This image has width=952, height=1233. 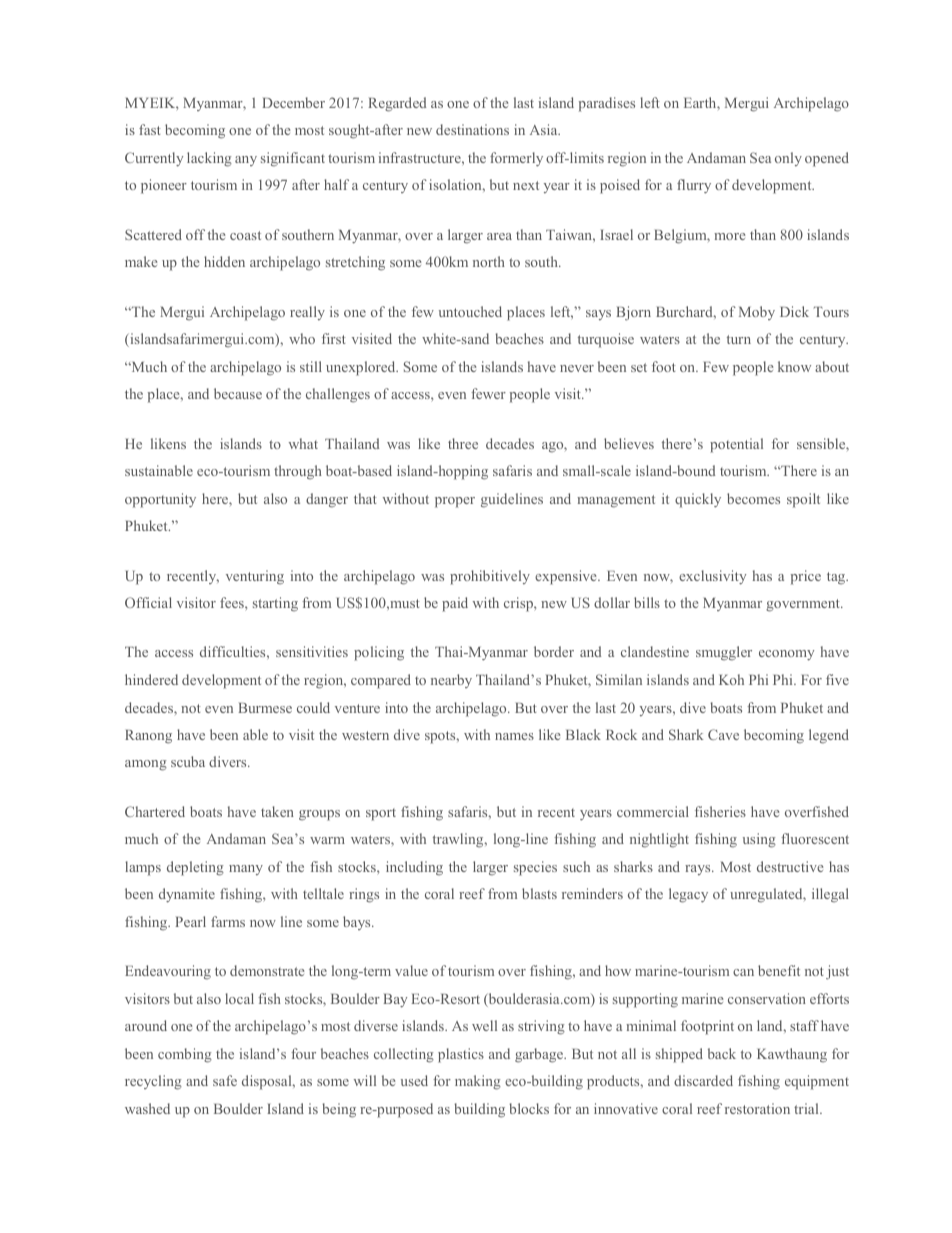 What do you see at coordinates (233, 602) in the image?
I see `fees` at bounding box center [233, 602].
